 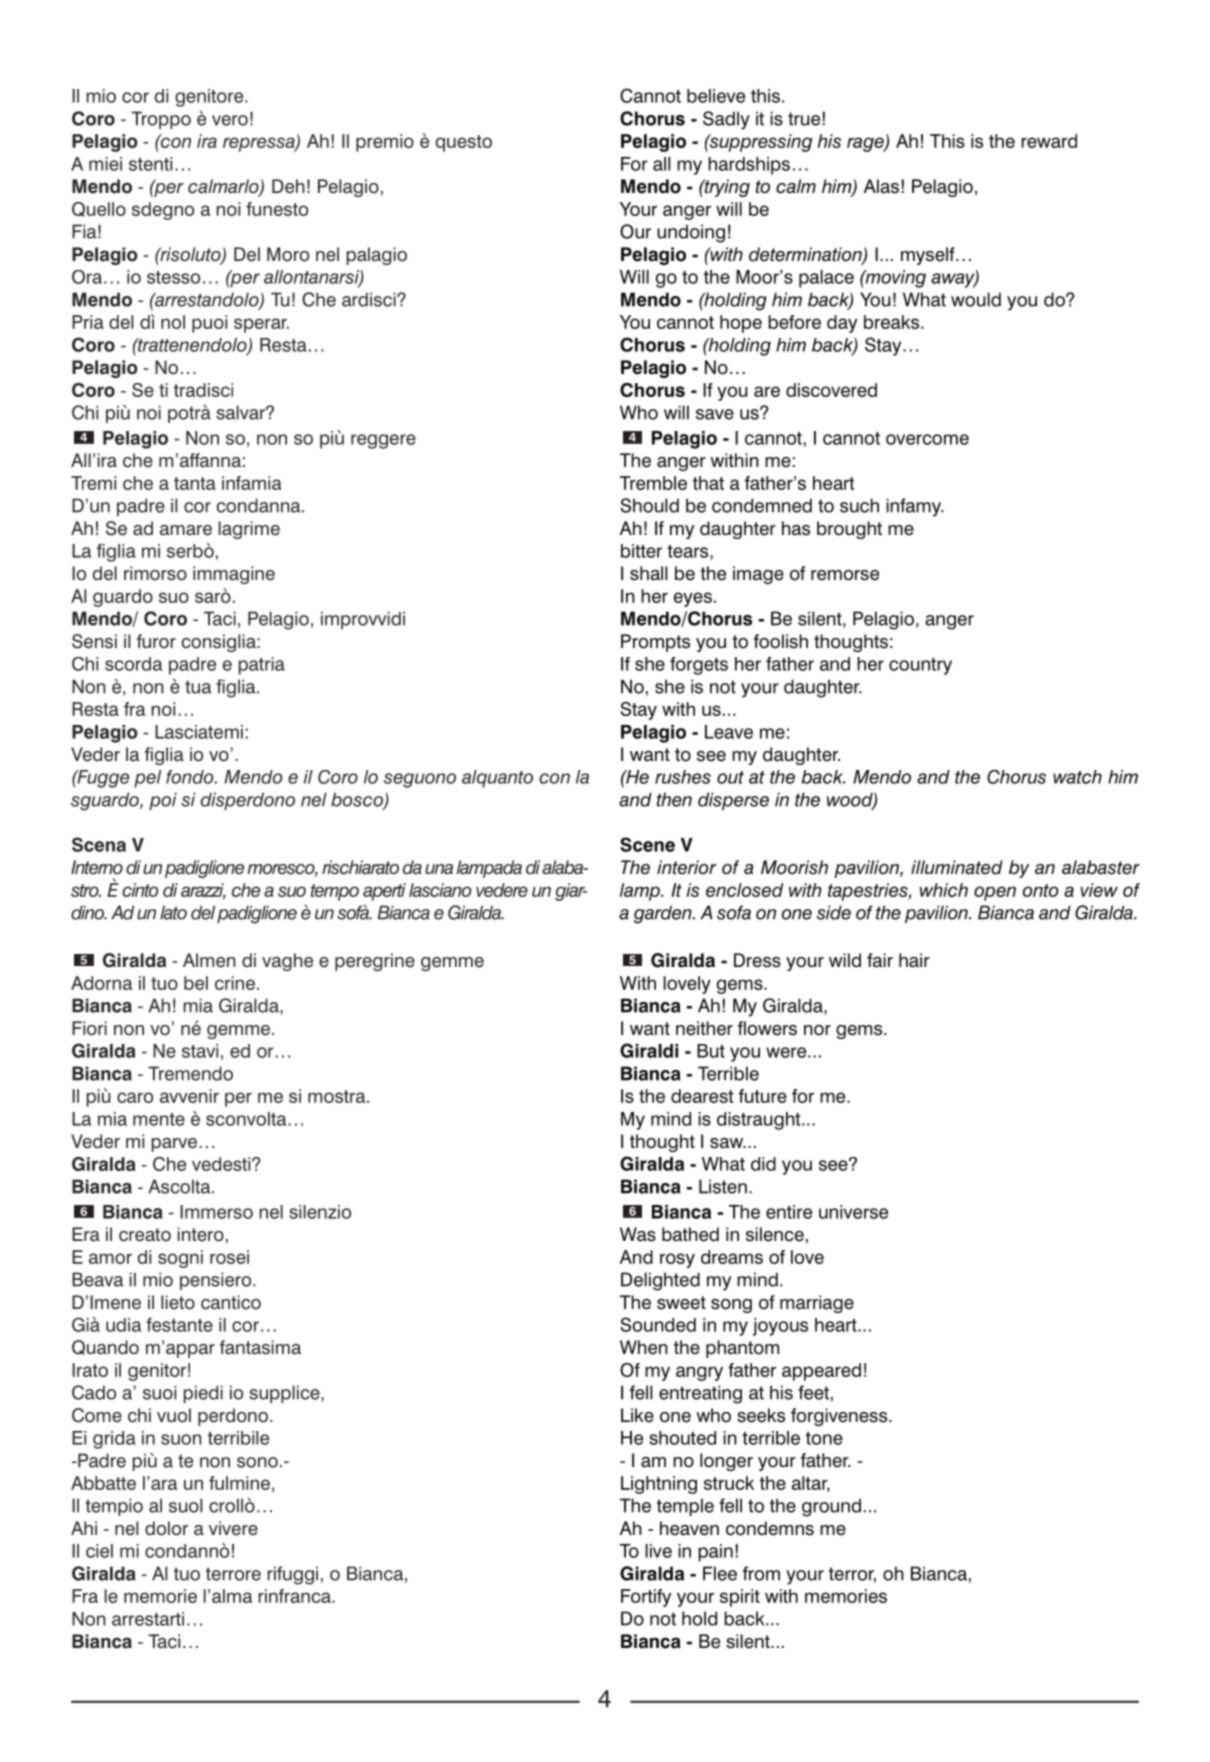 What do you see at coordinates (647, 844) in the page?
I see `Scene` at bounding box center [647, 844].
